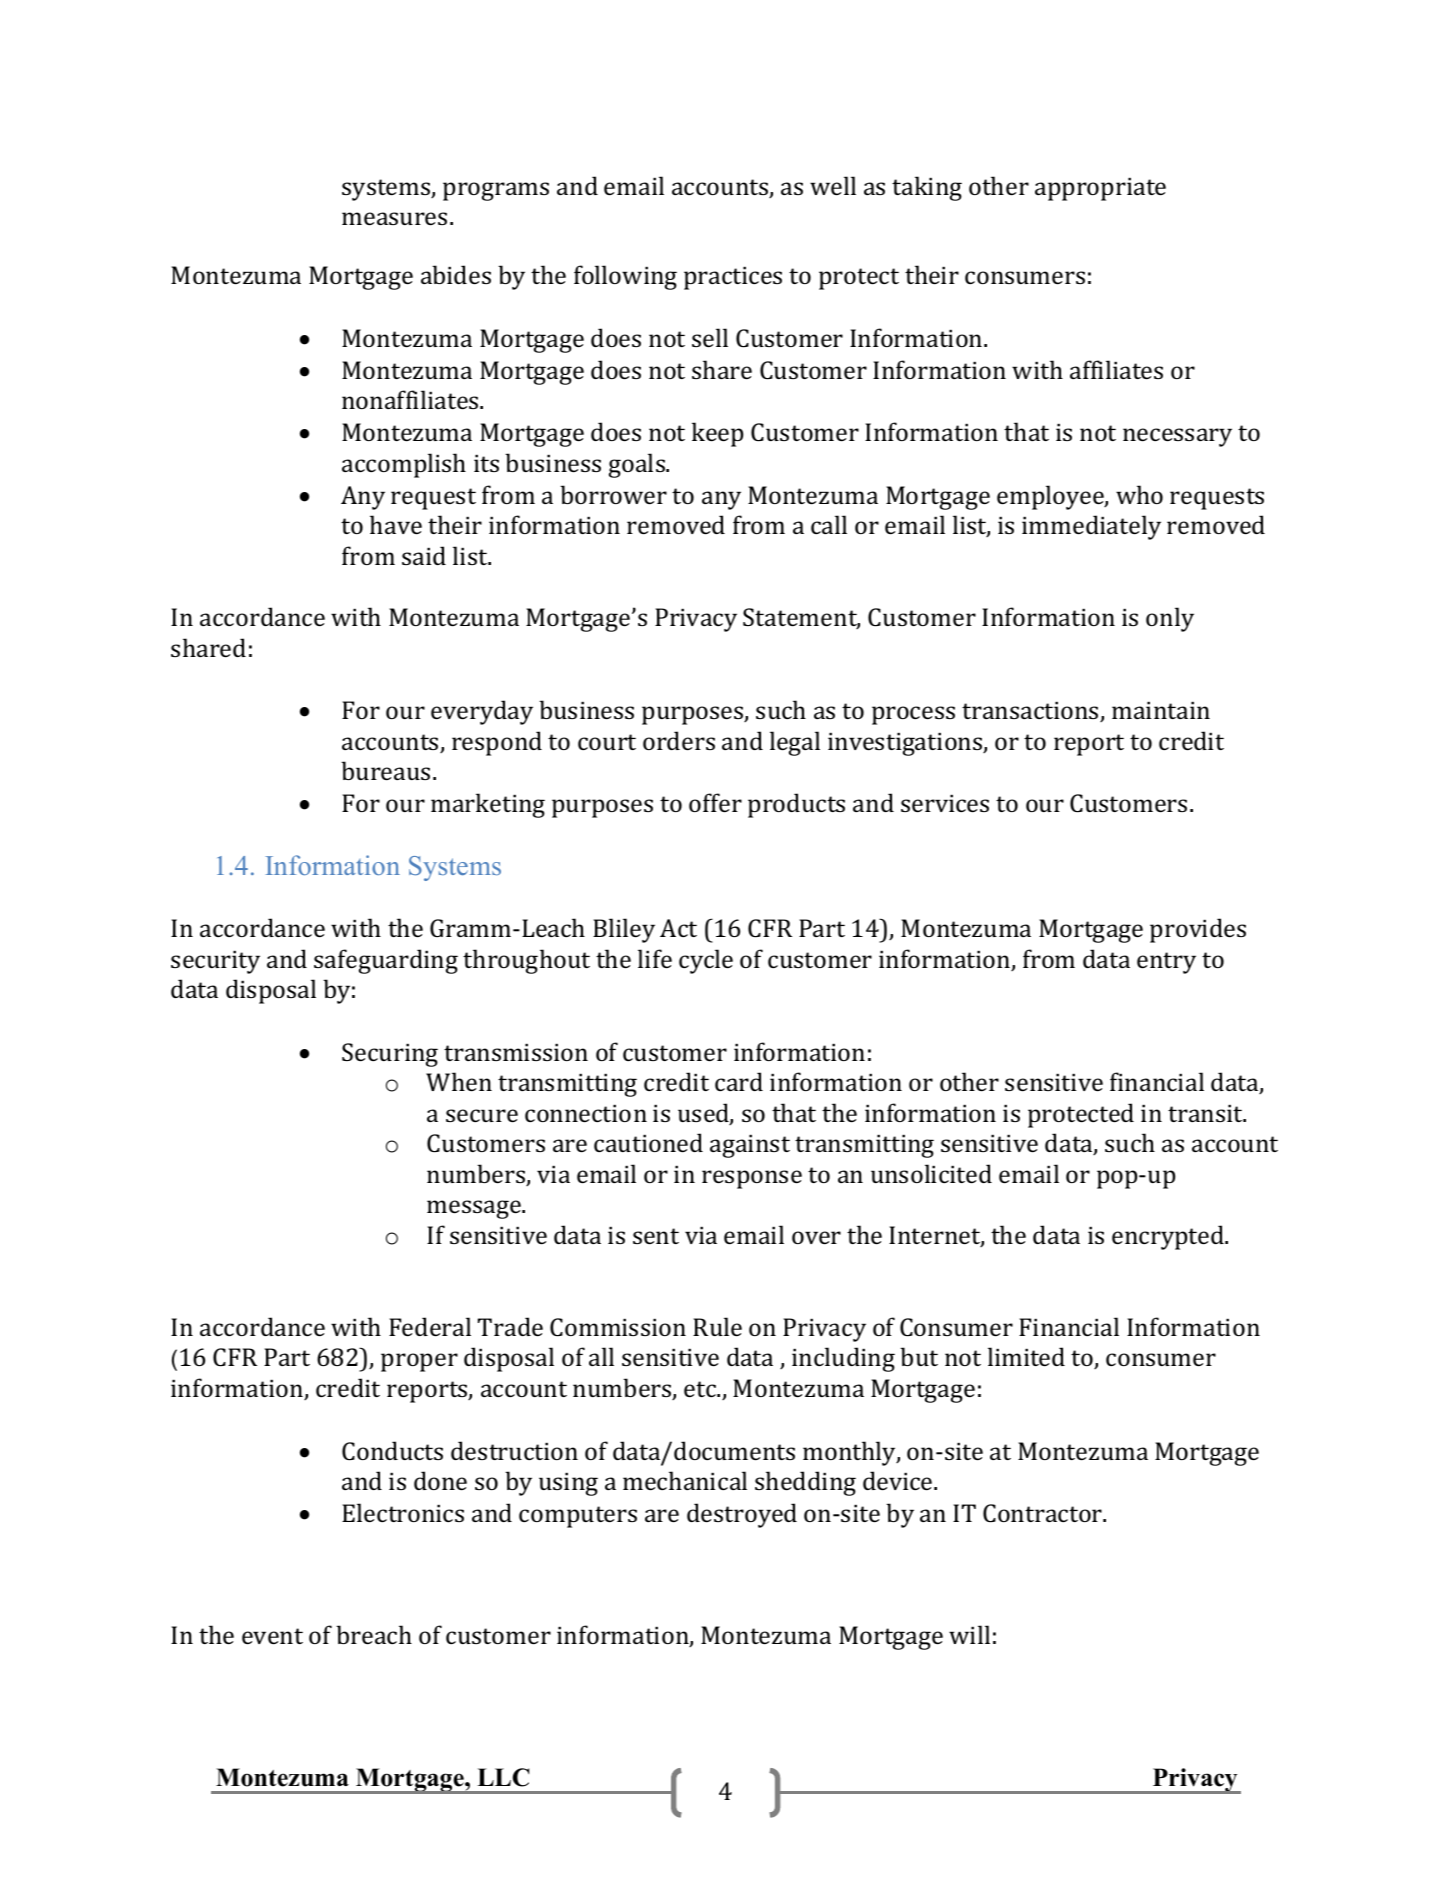  Describe the element at coordinates (1169, 1237) in the screenshot. I see `encrypted` at that location.
